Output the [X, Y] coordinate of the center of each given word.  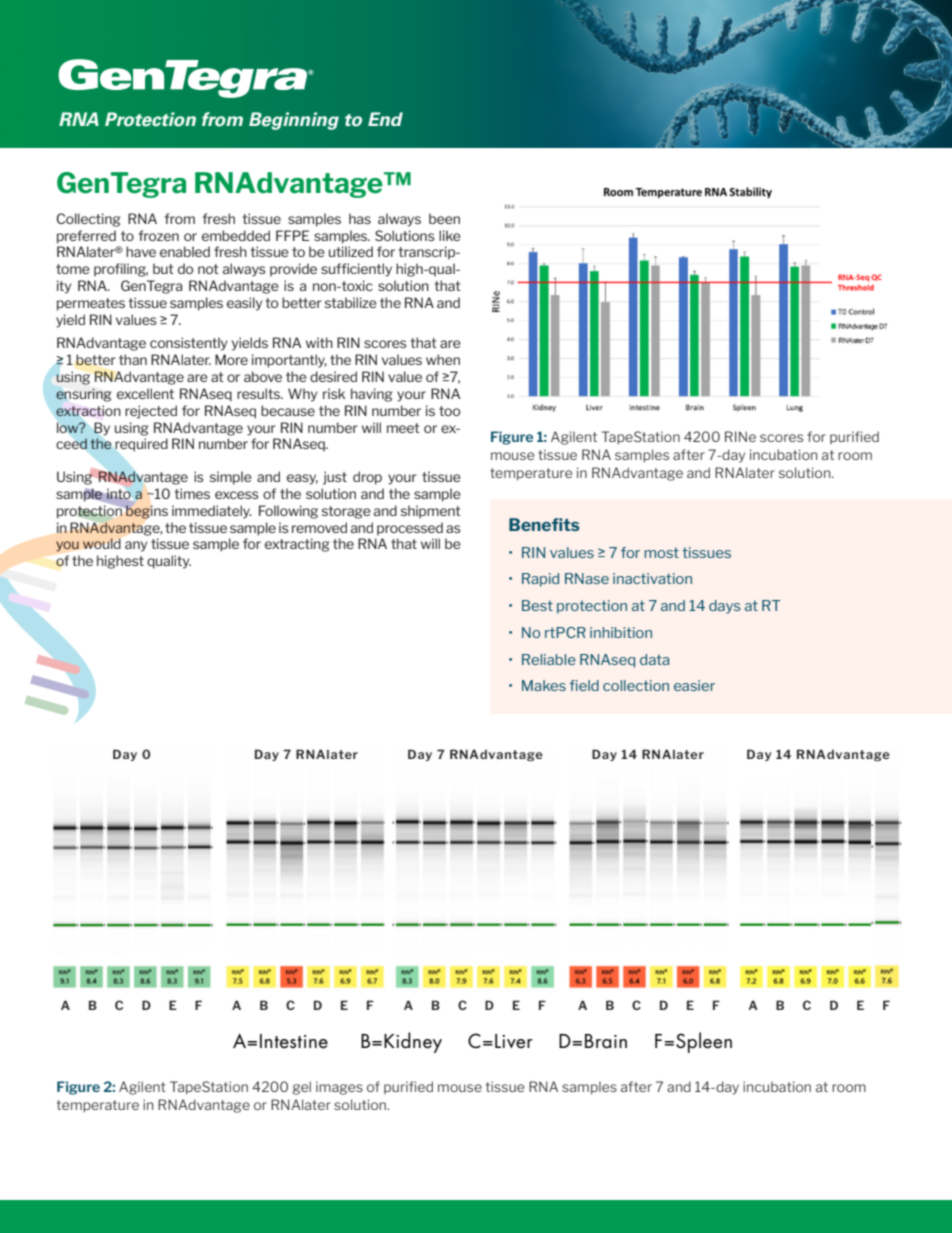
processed [410, 528]
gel [301, 1088]
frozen [159, 235]
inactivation [652, 578]
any [136, 546]
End [385, 119]
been [444, 218]
